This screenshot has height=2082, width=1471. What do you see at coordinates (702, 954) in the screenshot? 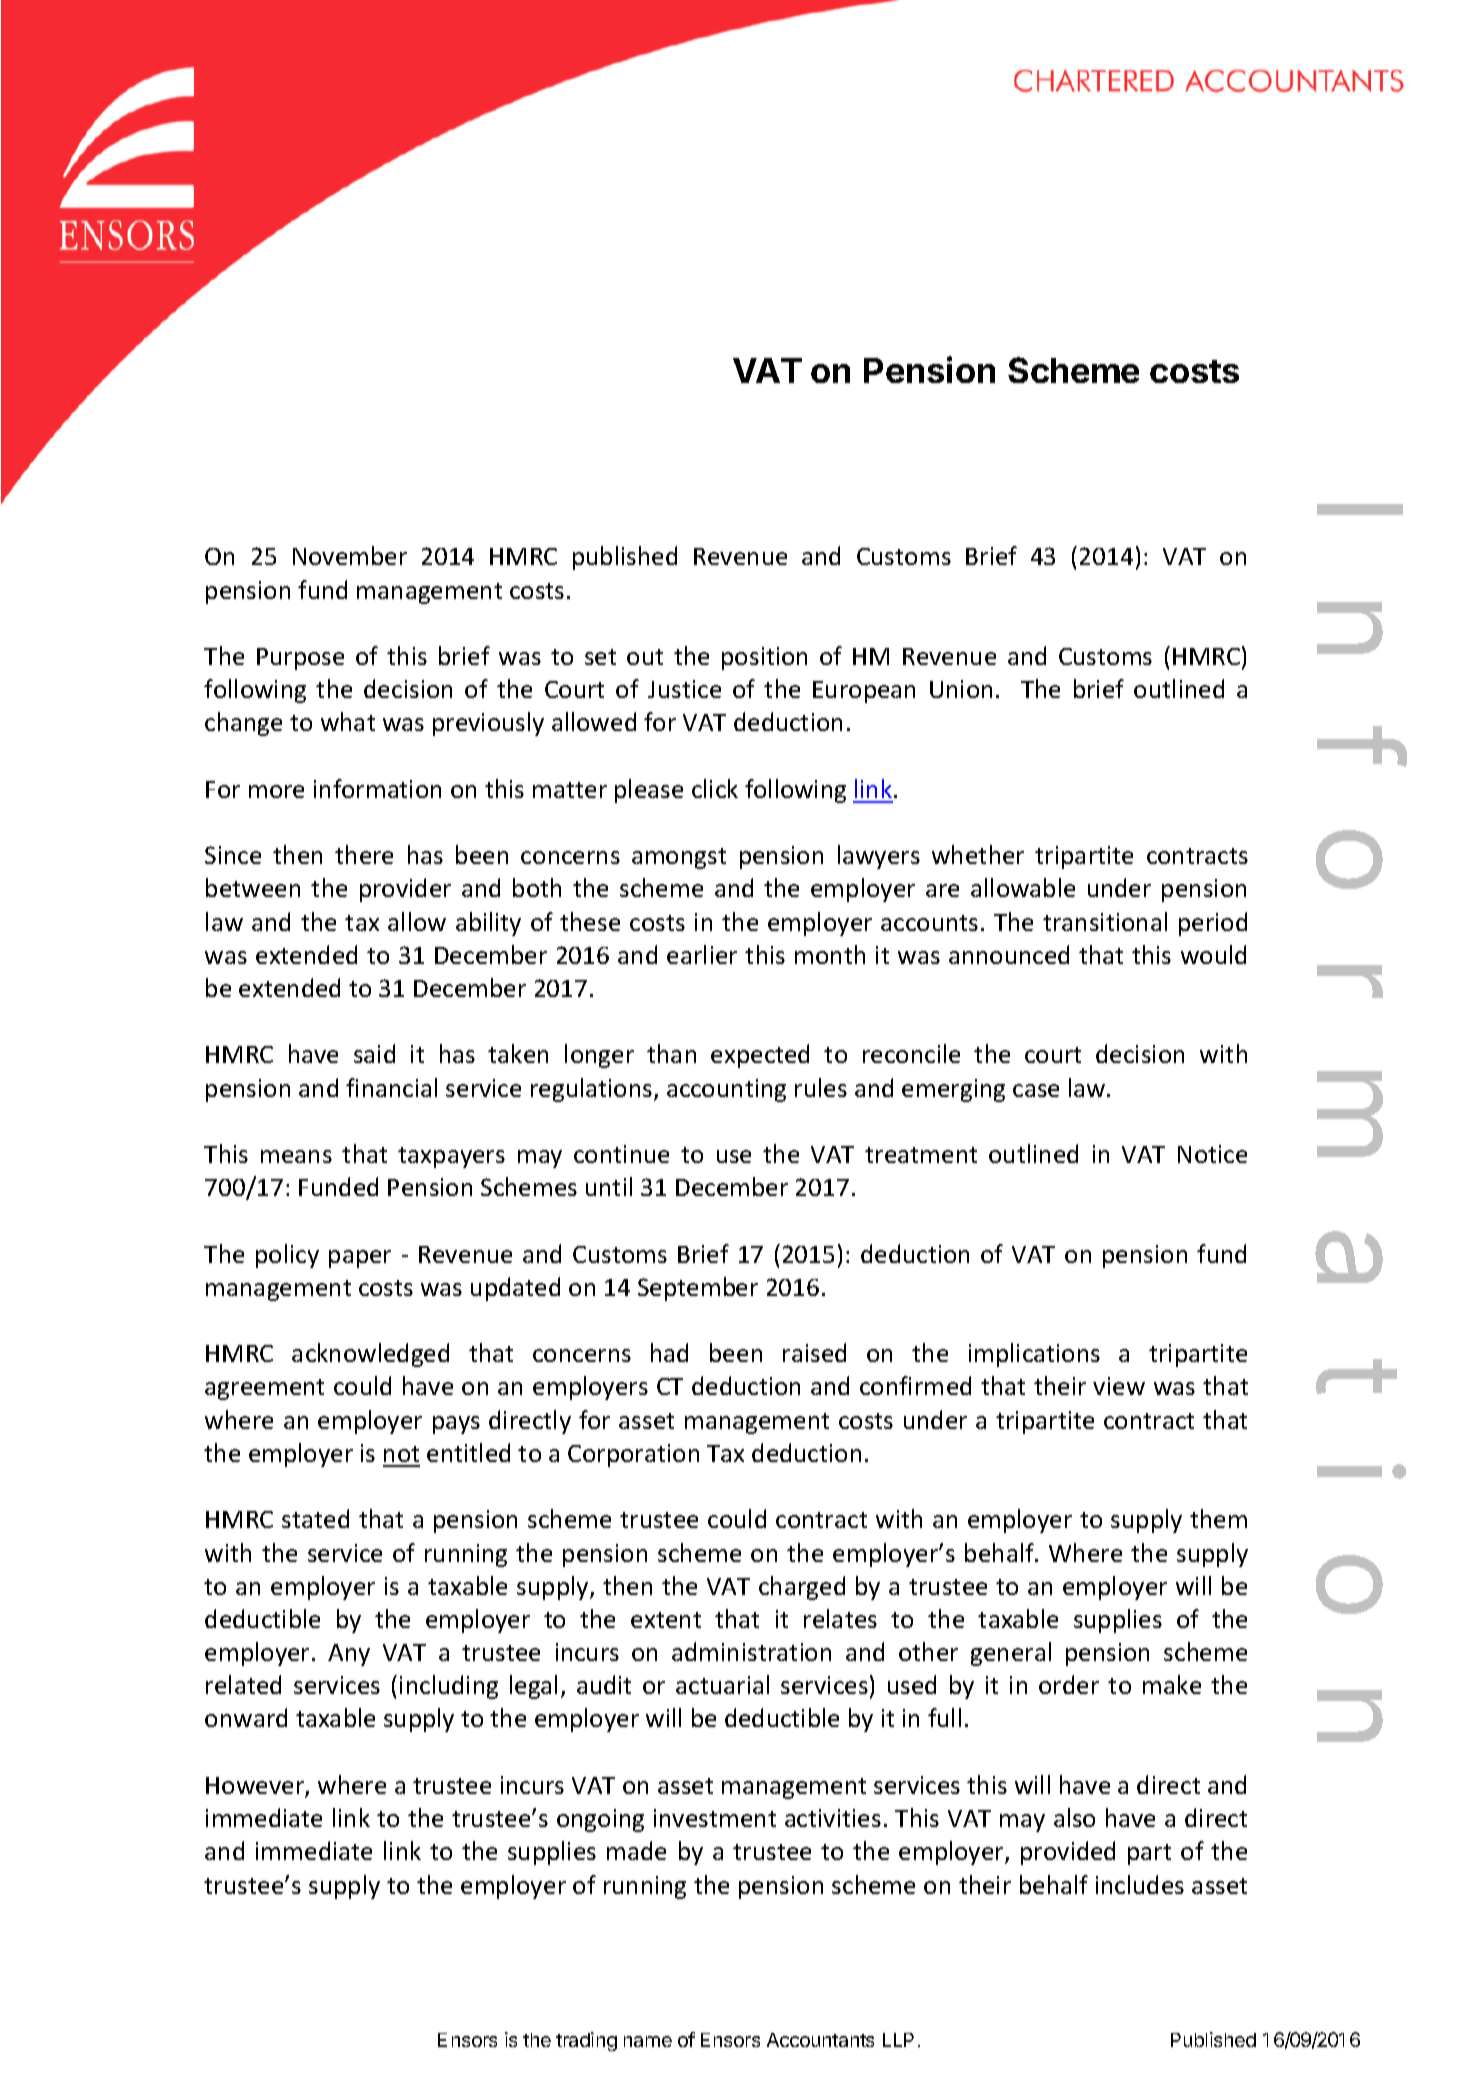
I see `earlier` at bounding box center [702, 954].
